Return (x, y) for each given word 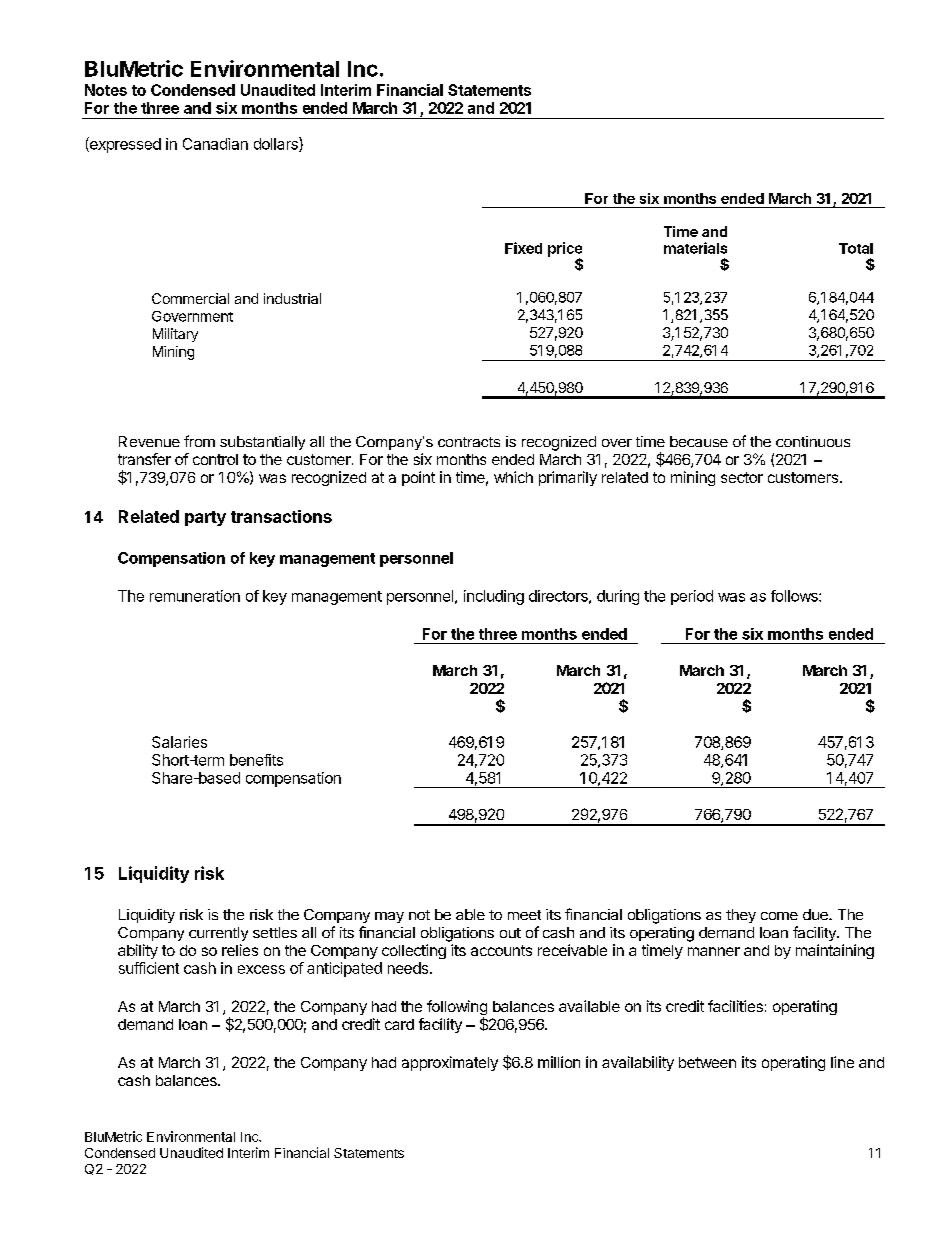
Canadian (215, 144)
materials (695, 248)
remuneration (195, 596)
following (457, 1009)
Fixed (523, 248)
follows (795, 596)
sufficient (149, 968)
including (494, 597)
